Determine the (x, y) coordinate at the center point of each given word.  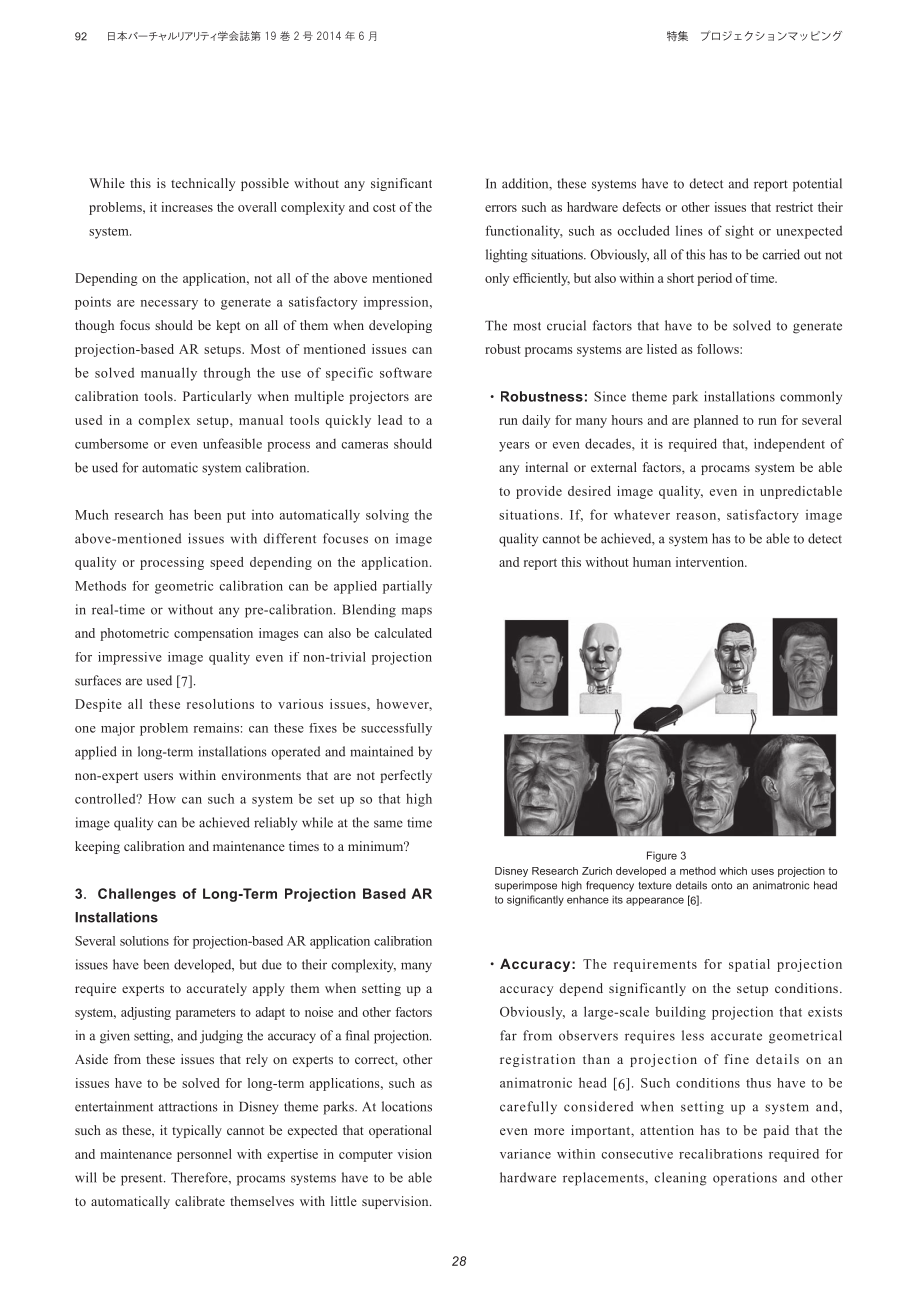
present (143, 1180)
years (514, 447)
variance (525, 1154)
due (272, 964)
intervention (711, 562)
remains (216, 728)
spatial (749, 965)
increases (187, 207)
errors (501, 208)
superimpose (526, 886)
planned (716, 421)
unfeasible (232, 443)
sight (739, 232)
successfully (396, 729)
